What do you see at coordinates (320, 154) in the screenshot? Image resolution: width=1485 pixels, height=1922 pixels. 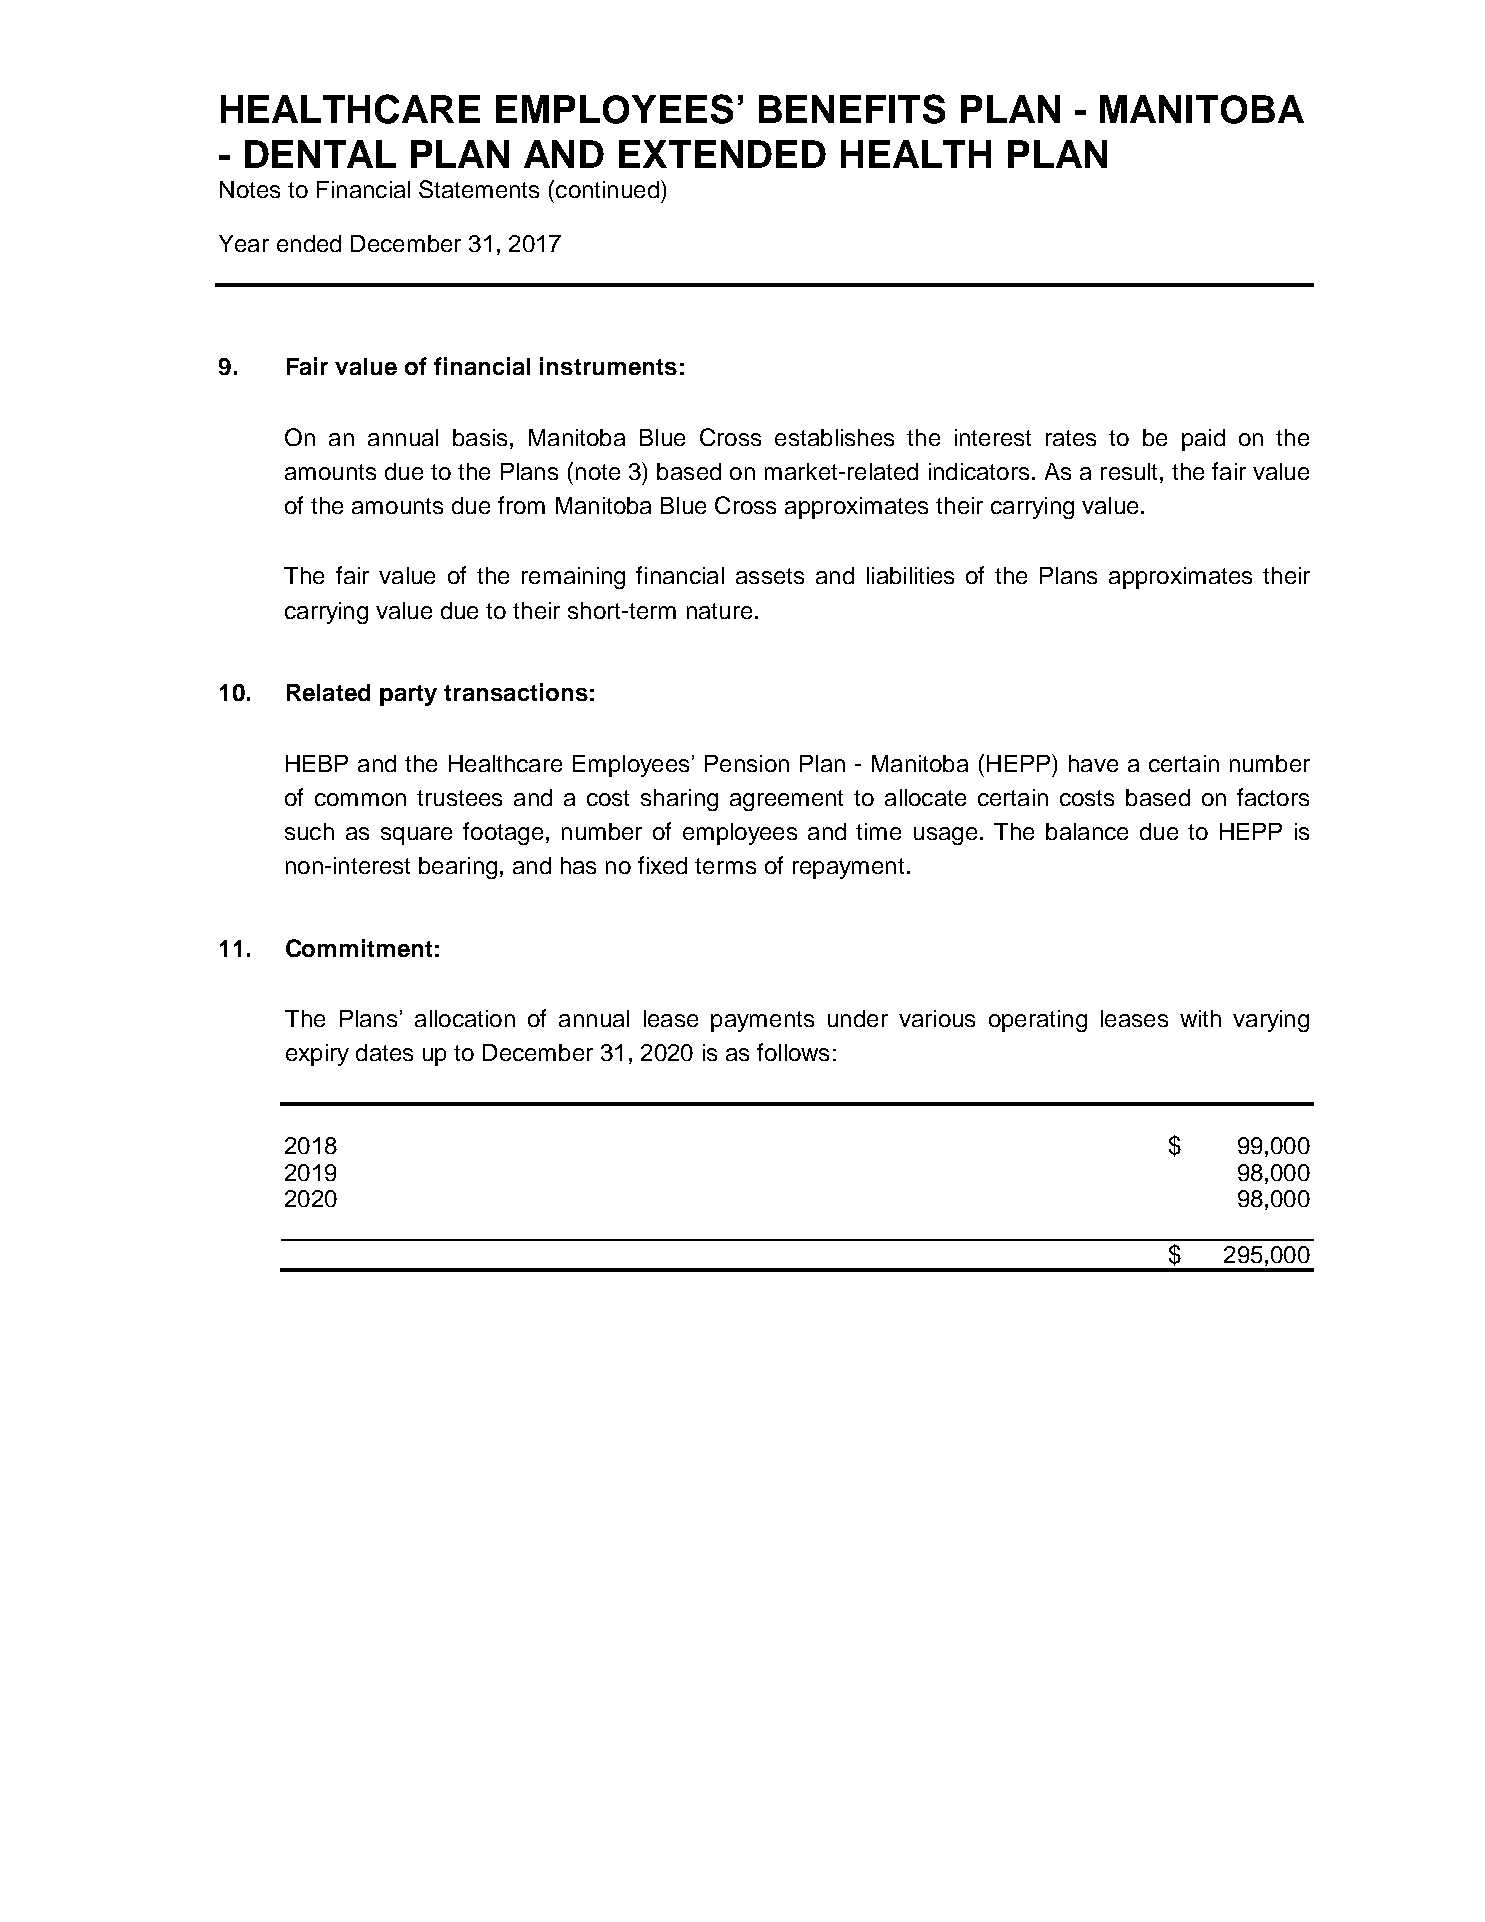 I see `DENTAL` at bounding box center [320, 154].
